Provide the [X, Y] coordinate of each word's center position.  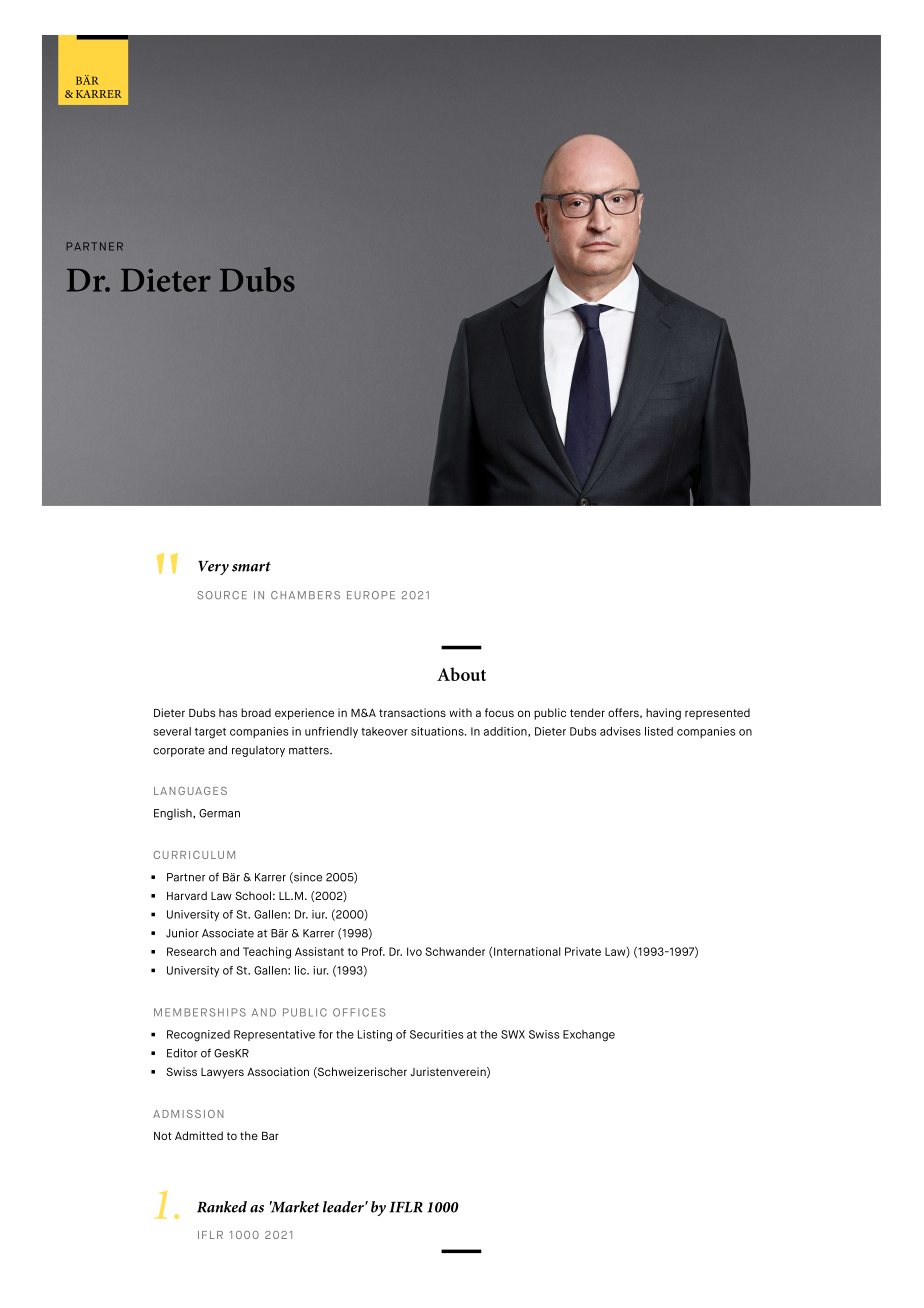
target [210, 733]
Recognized [198, 1036]
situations [438, 731]
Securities [436, 1034]
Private [583, 951]
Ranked [222, 1207]
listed [659, 731]
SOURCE [222, 595]
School [253, 895]
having [663, 714]
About [461, 674]
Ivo [414, 951]
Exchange [589, 1036]
